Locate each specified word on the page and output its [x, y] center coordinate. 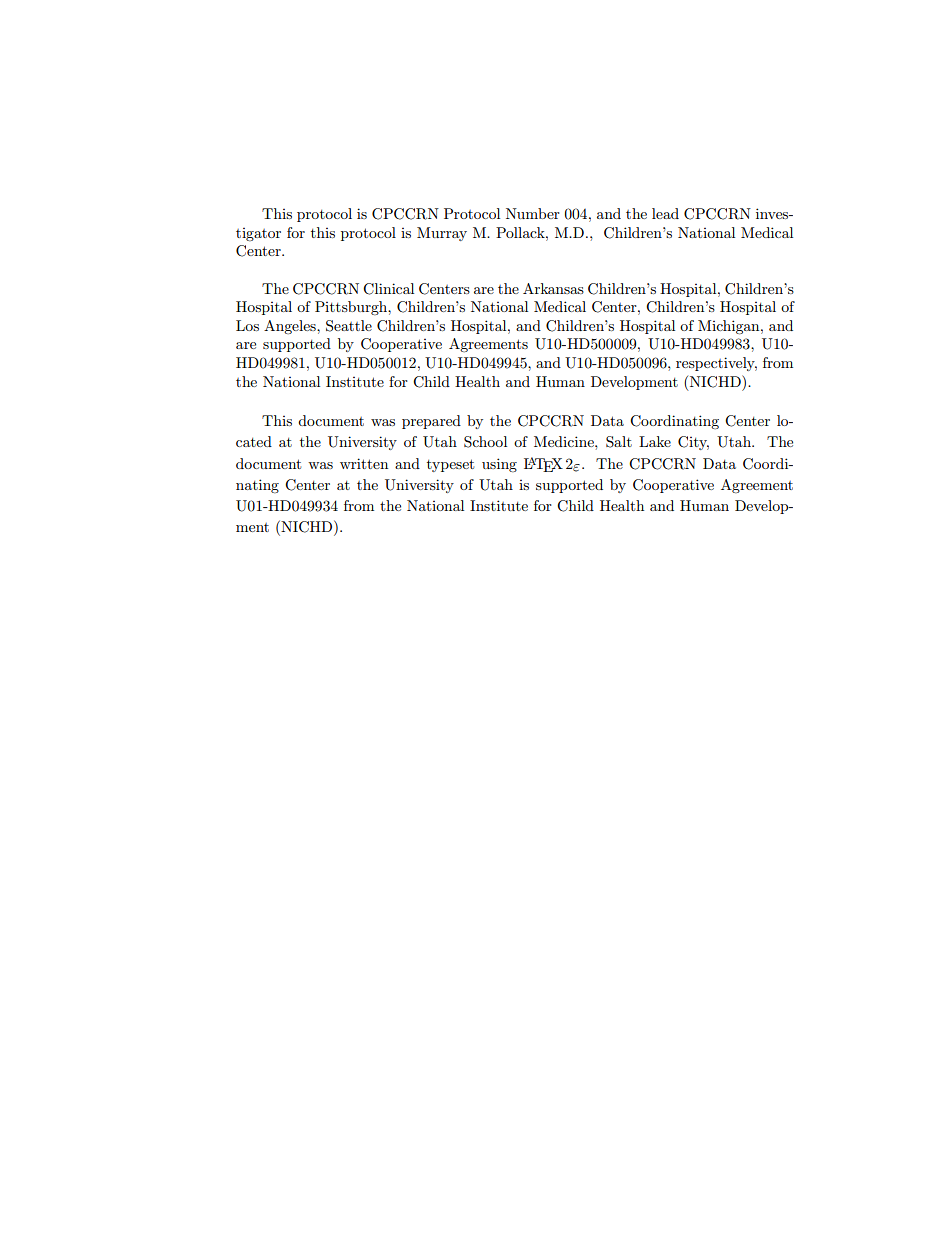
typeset [450, 465]
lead [665, 213]
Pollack [521, 232]
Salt [619, 442]
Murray [442, 234]
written [364, 463]
